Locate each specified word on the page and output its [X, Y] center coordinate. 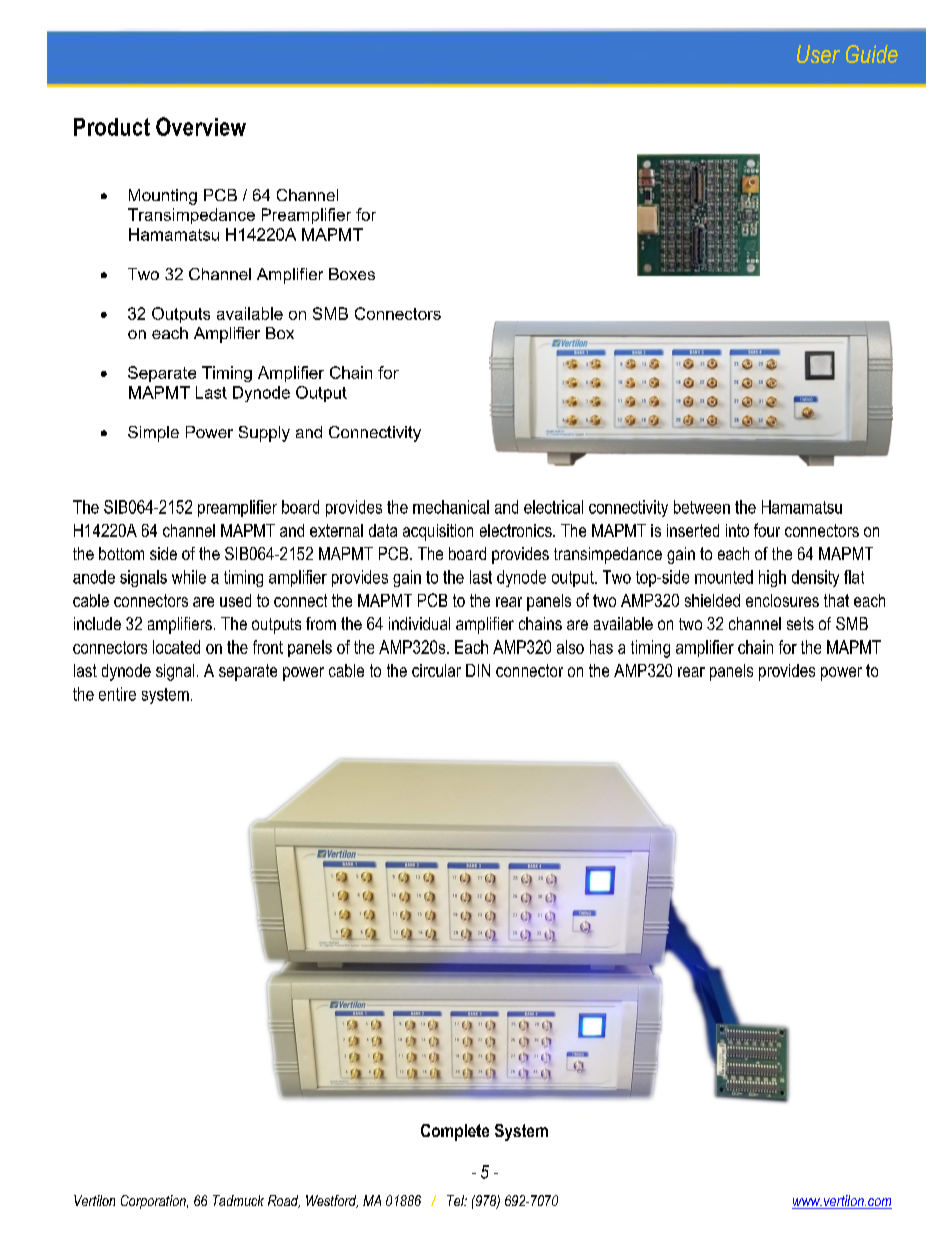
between [702, 507]
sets [800, 623]
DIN [478, 670]
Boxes [352, 274]
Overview [201, 126]
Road [284, 1201]
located [176, 647]
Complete [455, 1132]
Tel [457, 1200]
